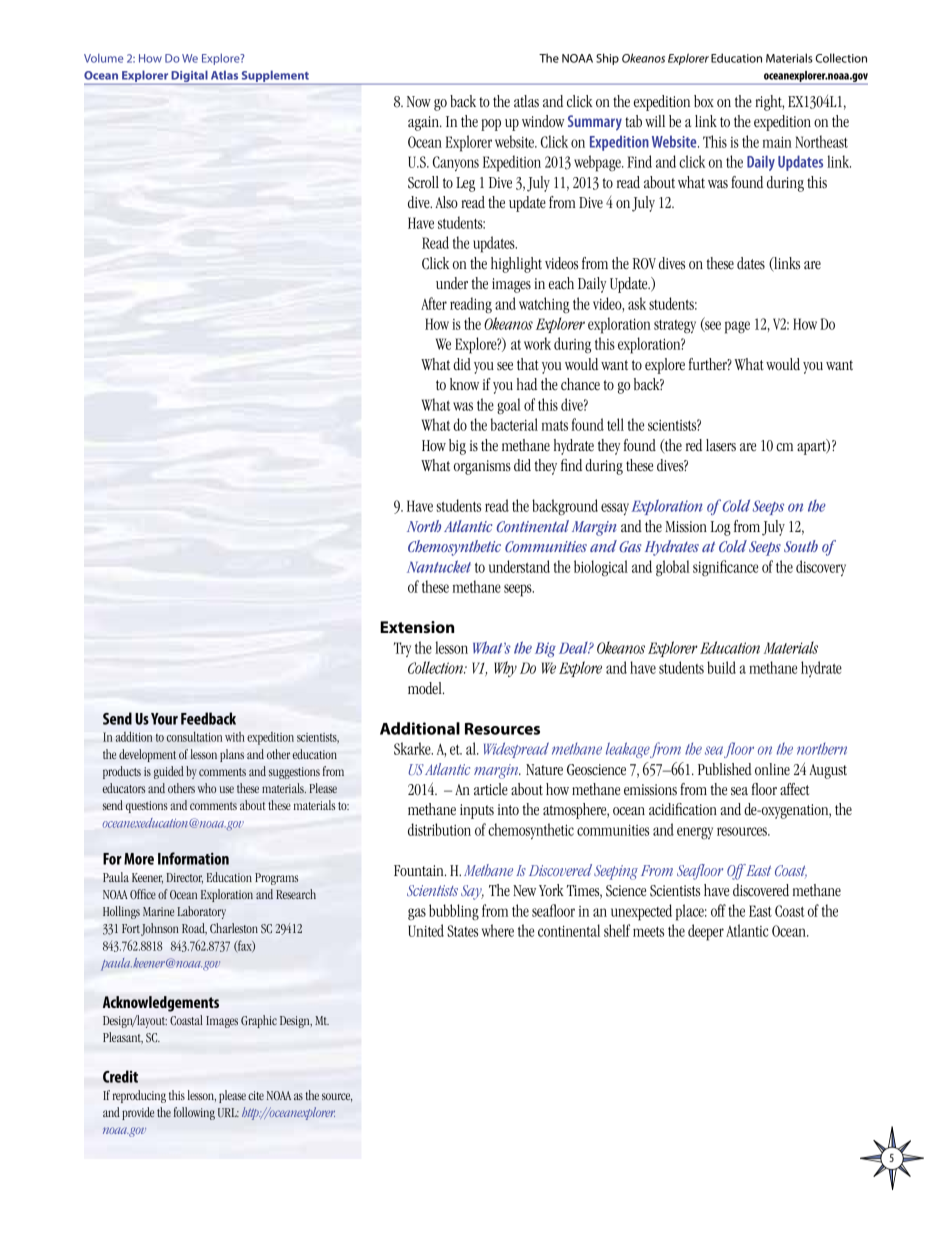 The width and height of the document is (952, 1233). I want to click on following, so click(194, 1113).
